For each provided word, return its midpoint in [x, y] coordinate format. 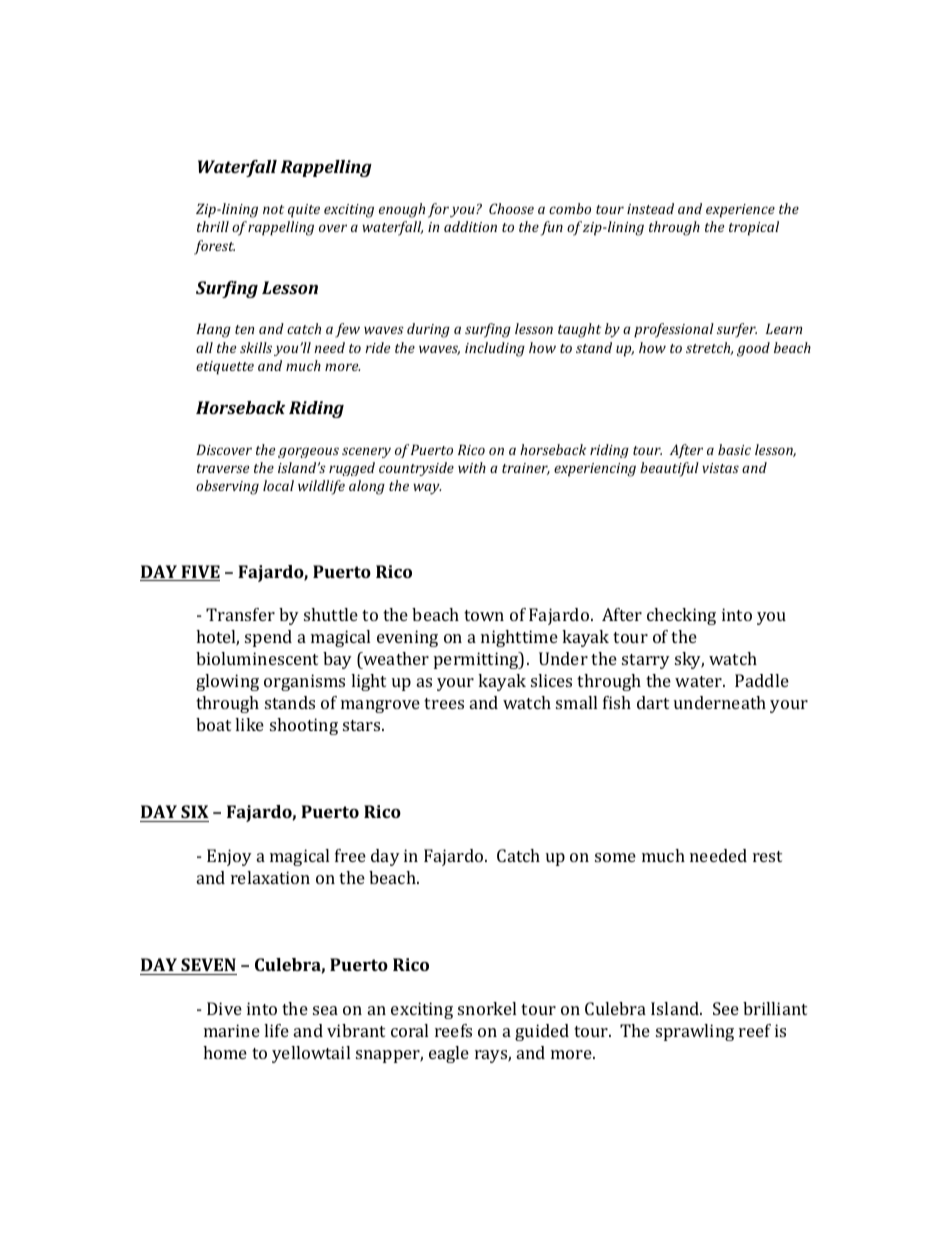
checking [681, 616]
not [273, 209]
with [472, 467]
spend [268, 638]
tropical [754, 228]
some [615, 857]
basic [734, 449]
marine [232, 1030]
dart [653, 702]
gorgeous [308, 452]
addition [470, 226]
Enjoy [229, 857]
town [484, 615]
